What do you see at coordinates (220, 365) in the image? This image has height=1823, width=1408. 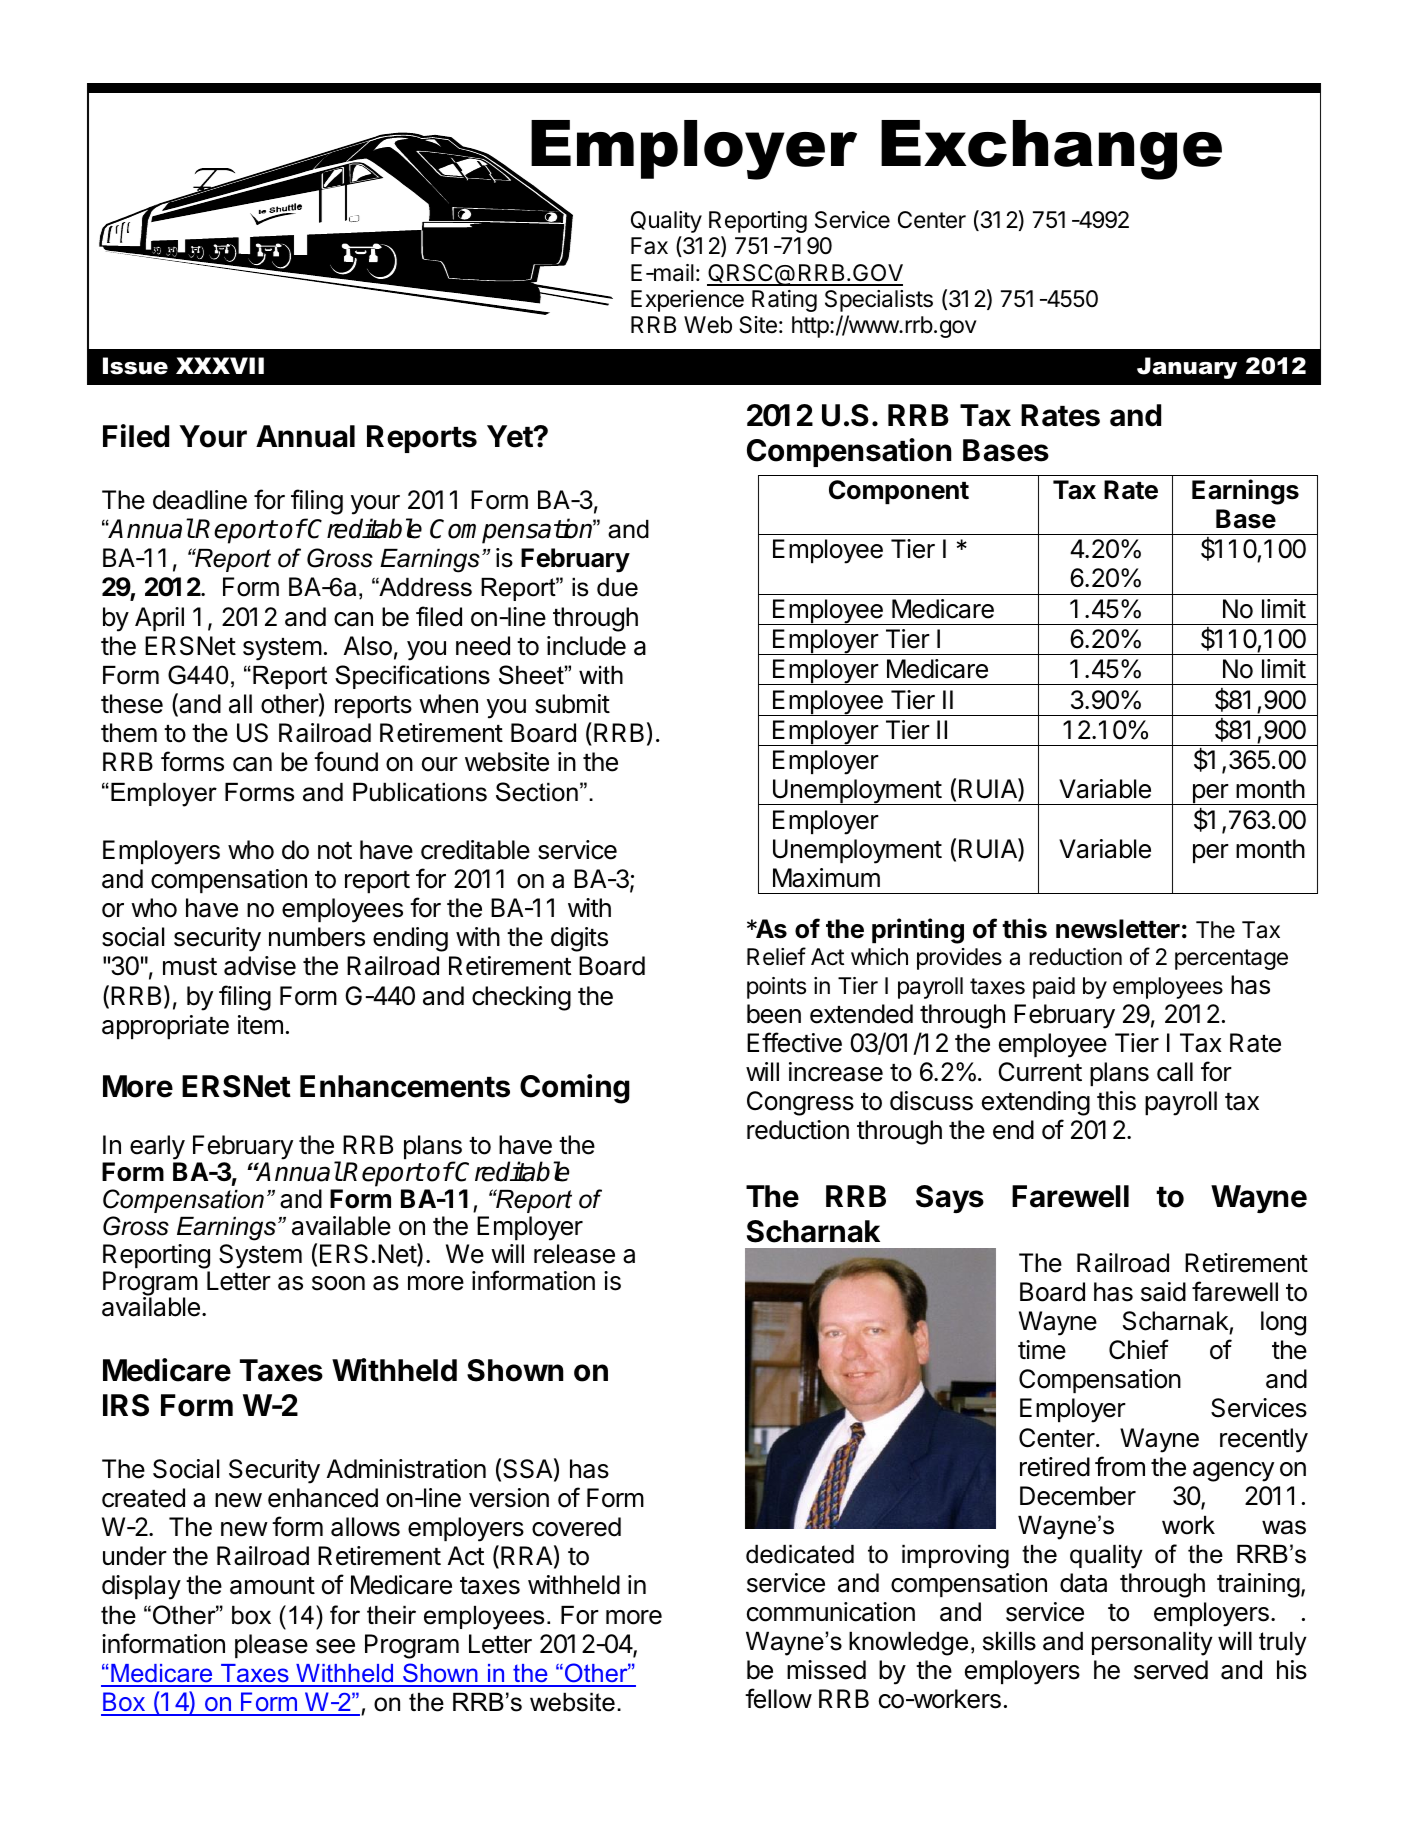 I see `XXXVII` at bounding box center [220, 365].
